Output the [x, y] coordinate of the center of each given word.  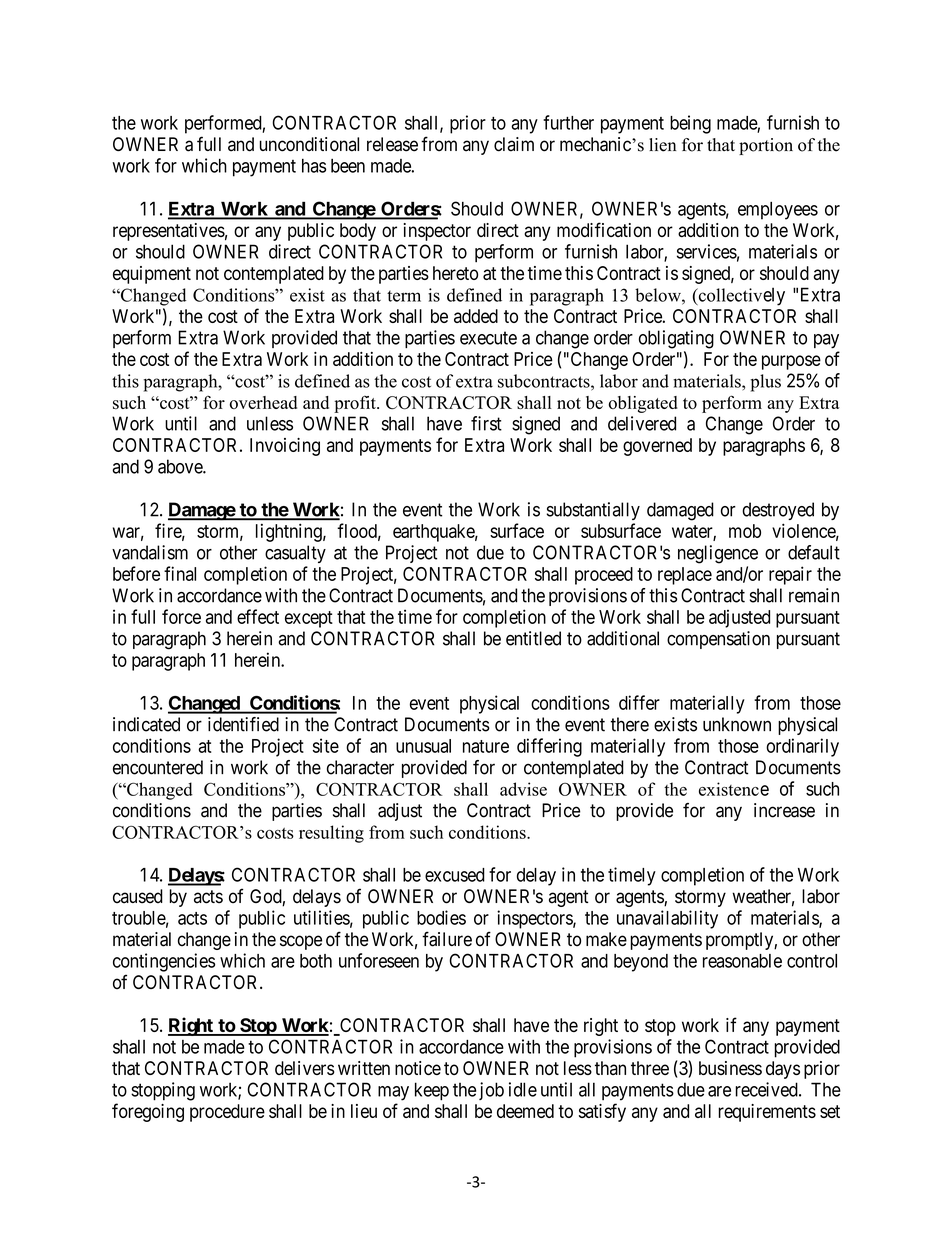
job [491, 1091]
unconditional [309, 144]
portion [766, 146]
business [730, 1068]
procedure [227, 1113]
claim [514, 144]
